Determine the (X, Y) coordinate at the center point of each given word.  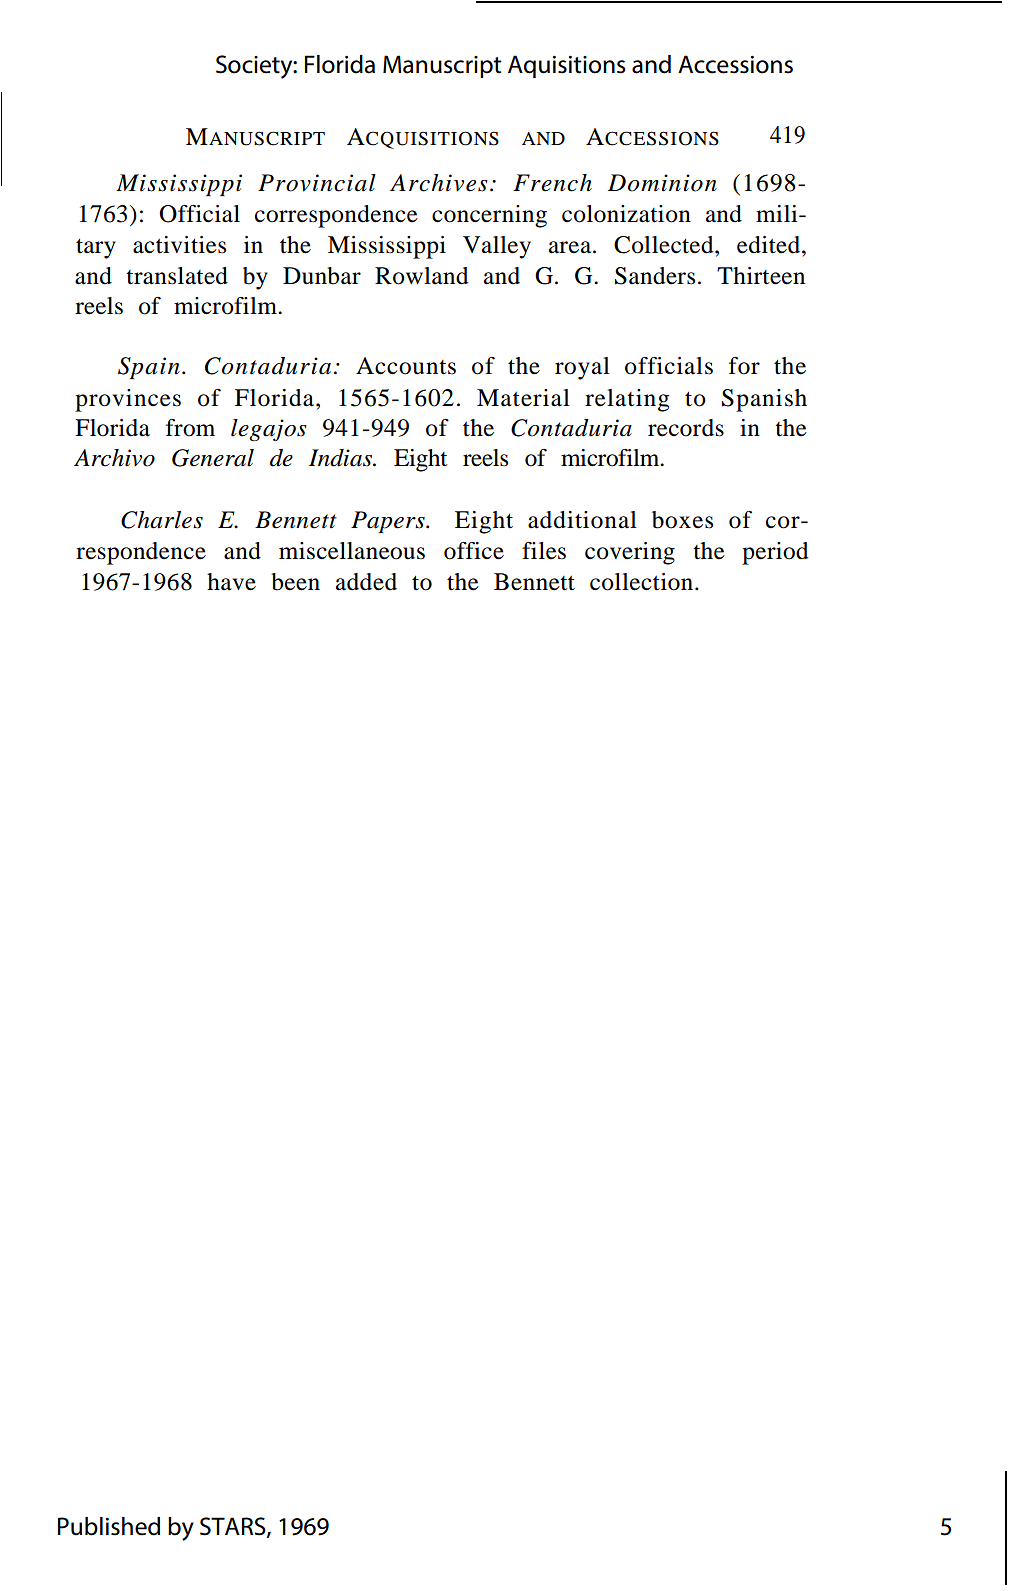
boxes (682, 520)
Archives (439, 183)
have (231, 582)
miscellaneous (352, 551)
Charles (162, 520)
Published (109, 1526)
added (366, 582)
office (474, 551)
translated (177, 276)
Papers (389, 522)
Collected (665, 245)
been (295, 582)
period (775, 553)
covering (630, 553)
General (213, 458)
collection (643, 582)
